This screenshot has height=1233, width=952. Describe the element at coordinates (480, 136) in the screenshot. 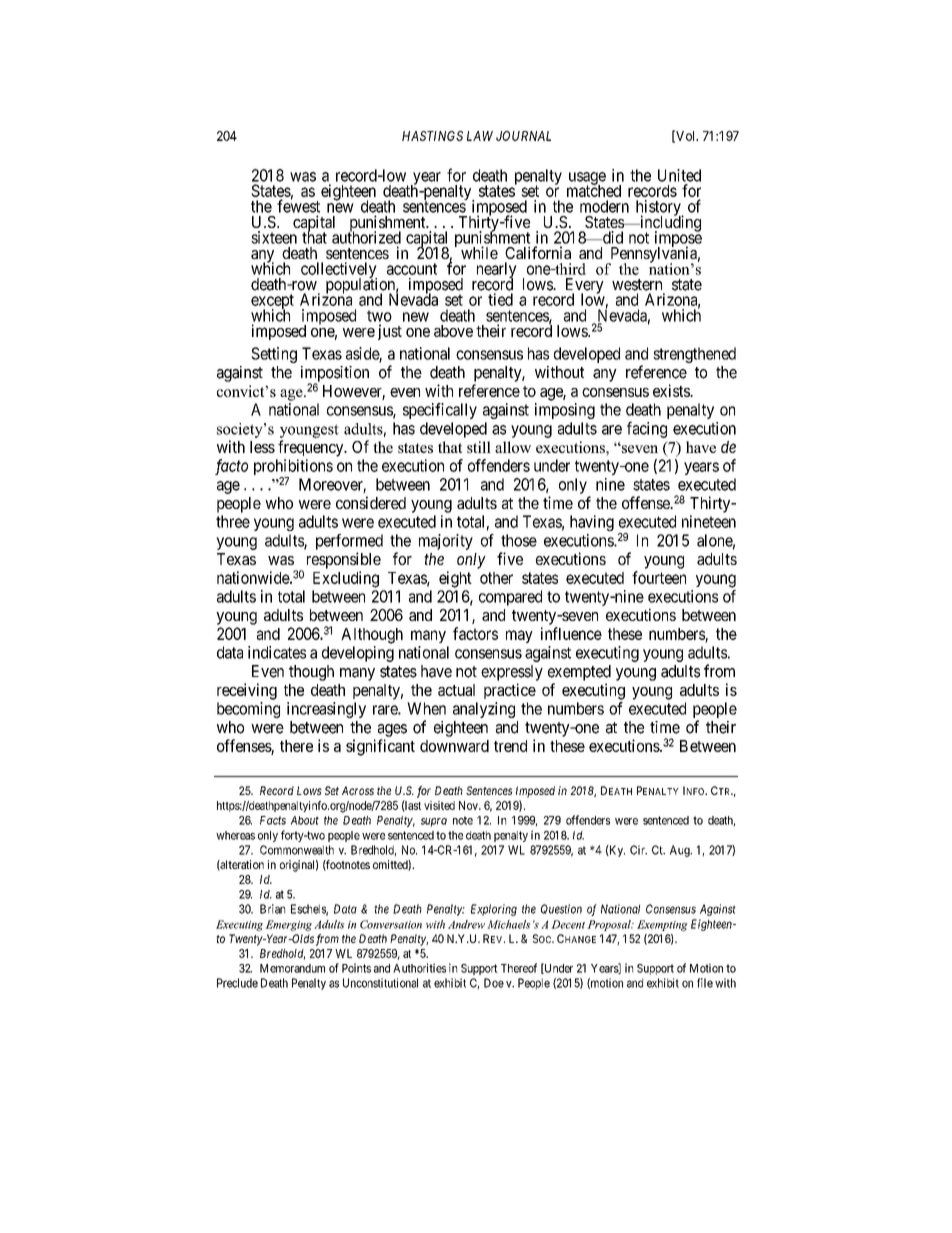

I see `LAW` at that location.
